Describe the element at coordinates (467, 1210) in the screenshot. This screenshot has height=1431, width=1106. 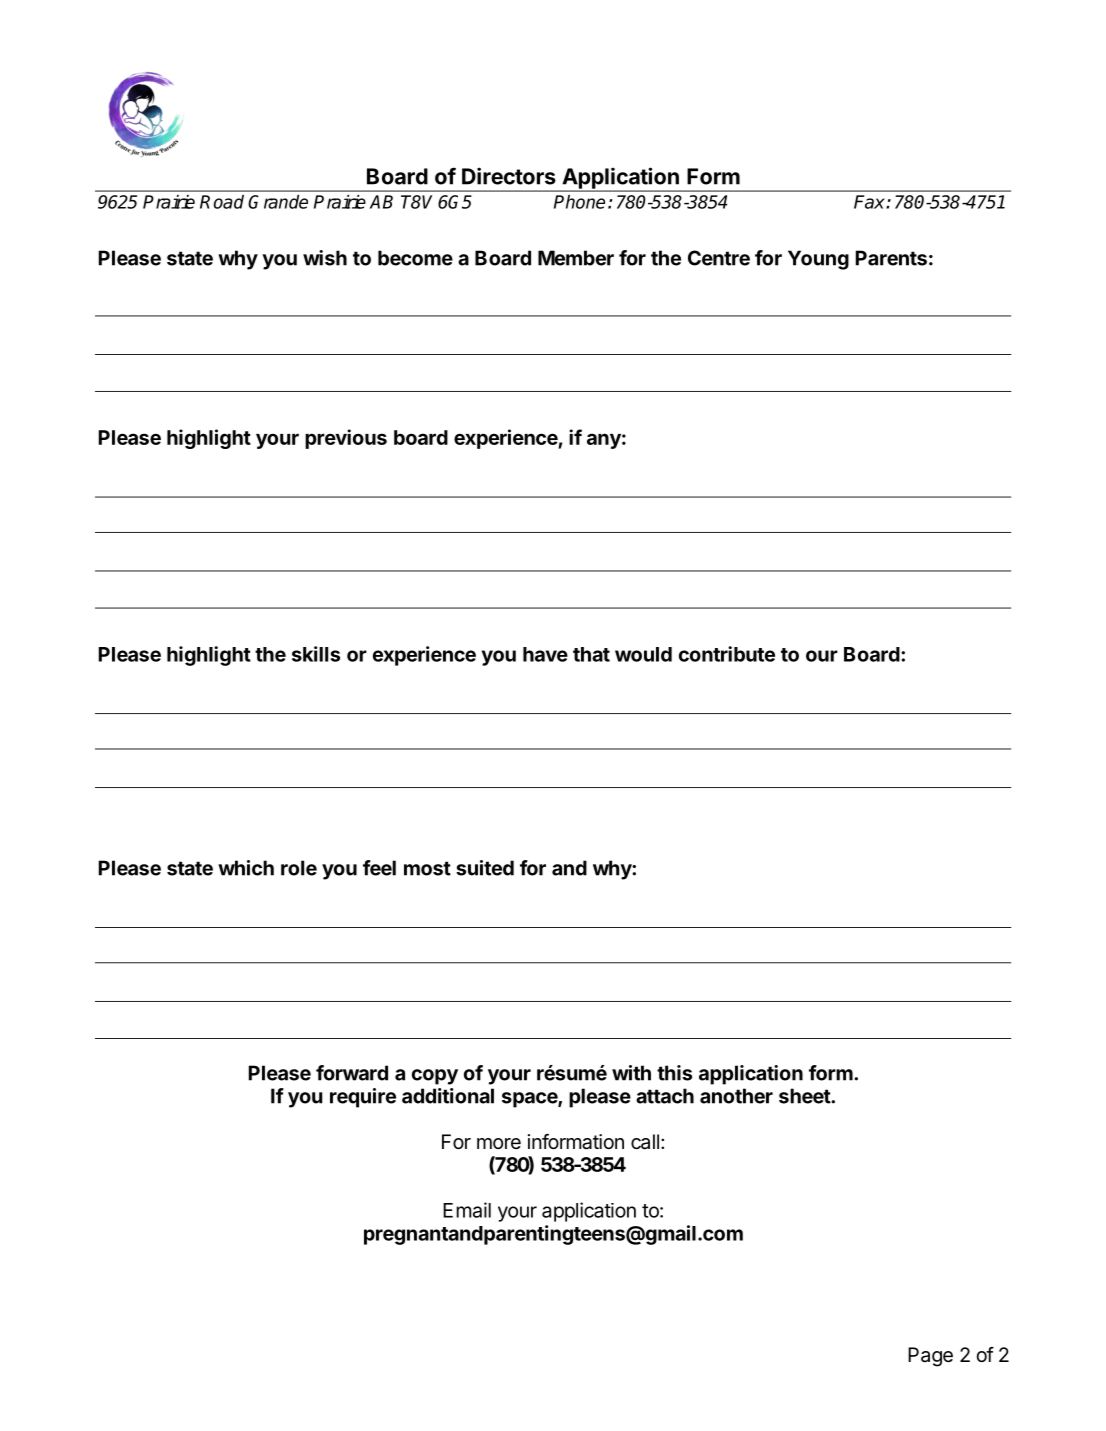
I see `Email` at that location.
